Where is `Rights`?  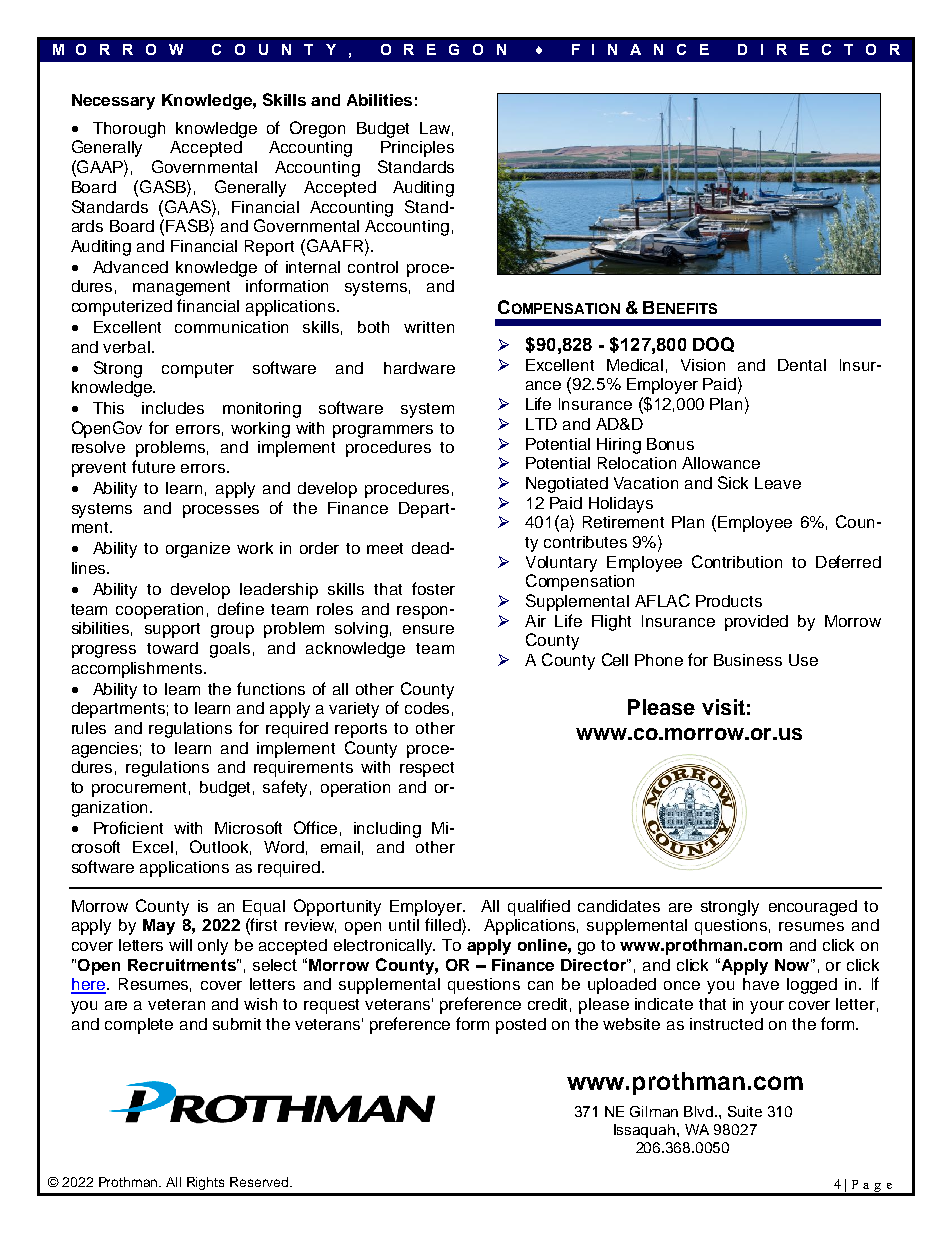
Rights is located at coordinates (205, 1183).
